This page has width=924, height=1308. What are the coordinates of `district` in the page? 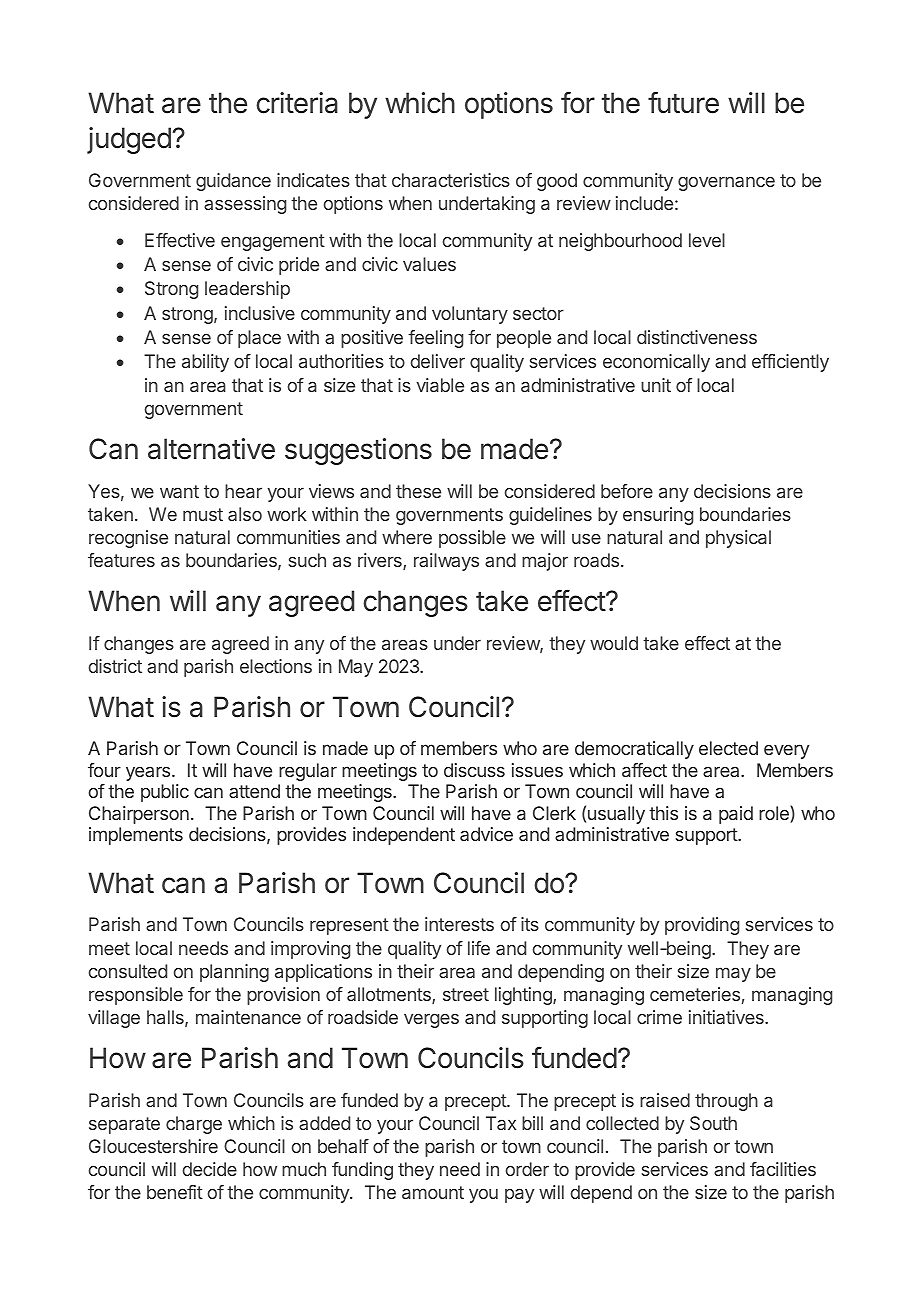 It's located at (115, 666).
